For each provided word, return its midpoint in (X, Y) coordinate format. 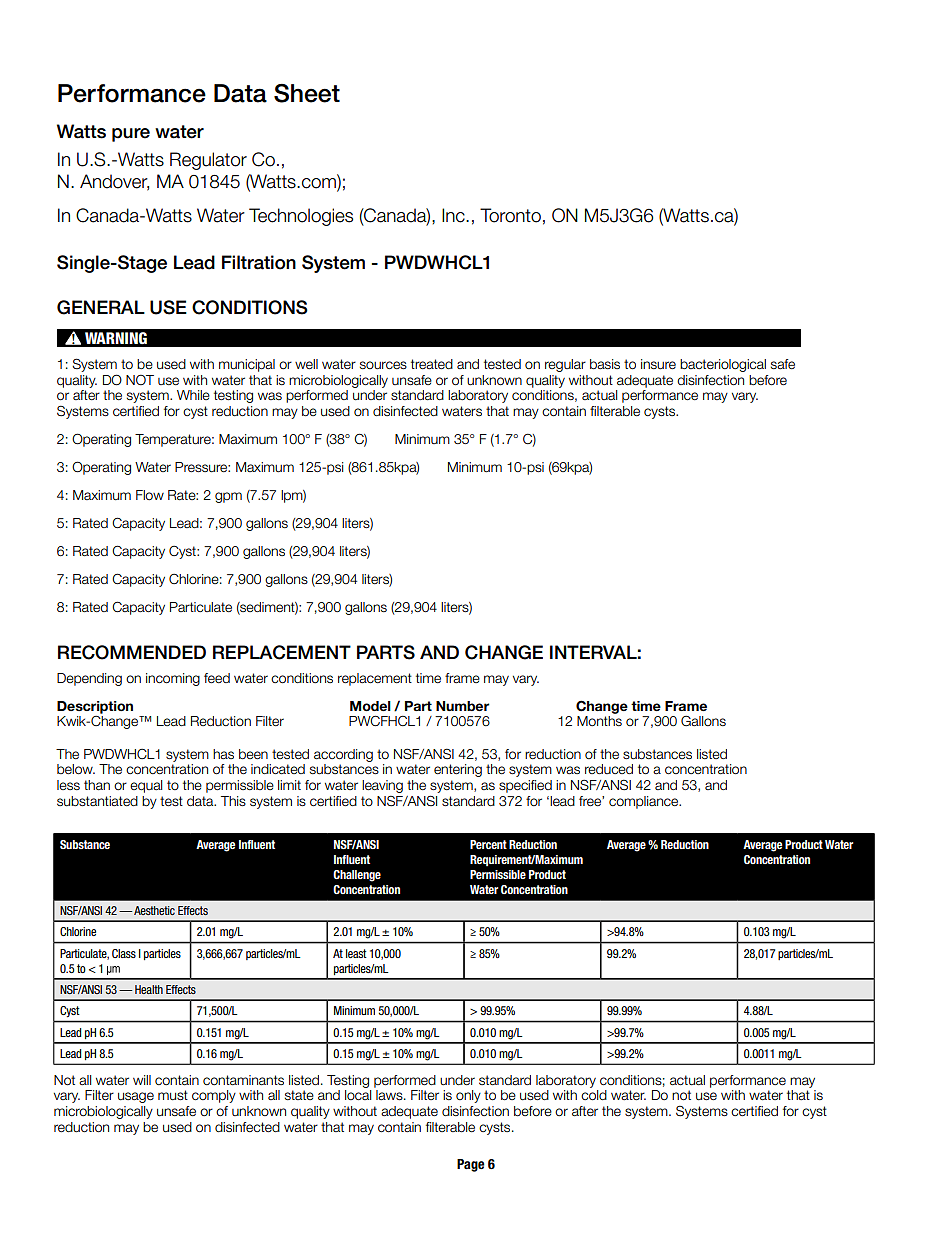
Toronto (510, 215)
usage (136, 1097)
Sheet (307, 93)
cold (594, 1095)
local (358, 1095)
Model (370, 706)
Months (599, 721)
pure (131, 135)
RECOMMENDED (132, 652)
